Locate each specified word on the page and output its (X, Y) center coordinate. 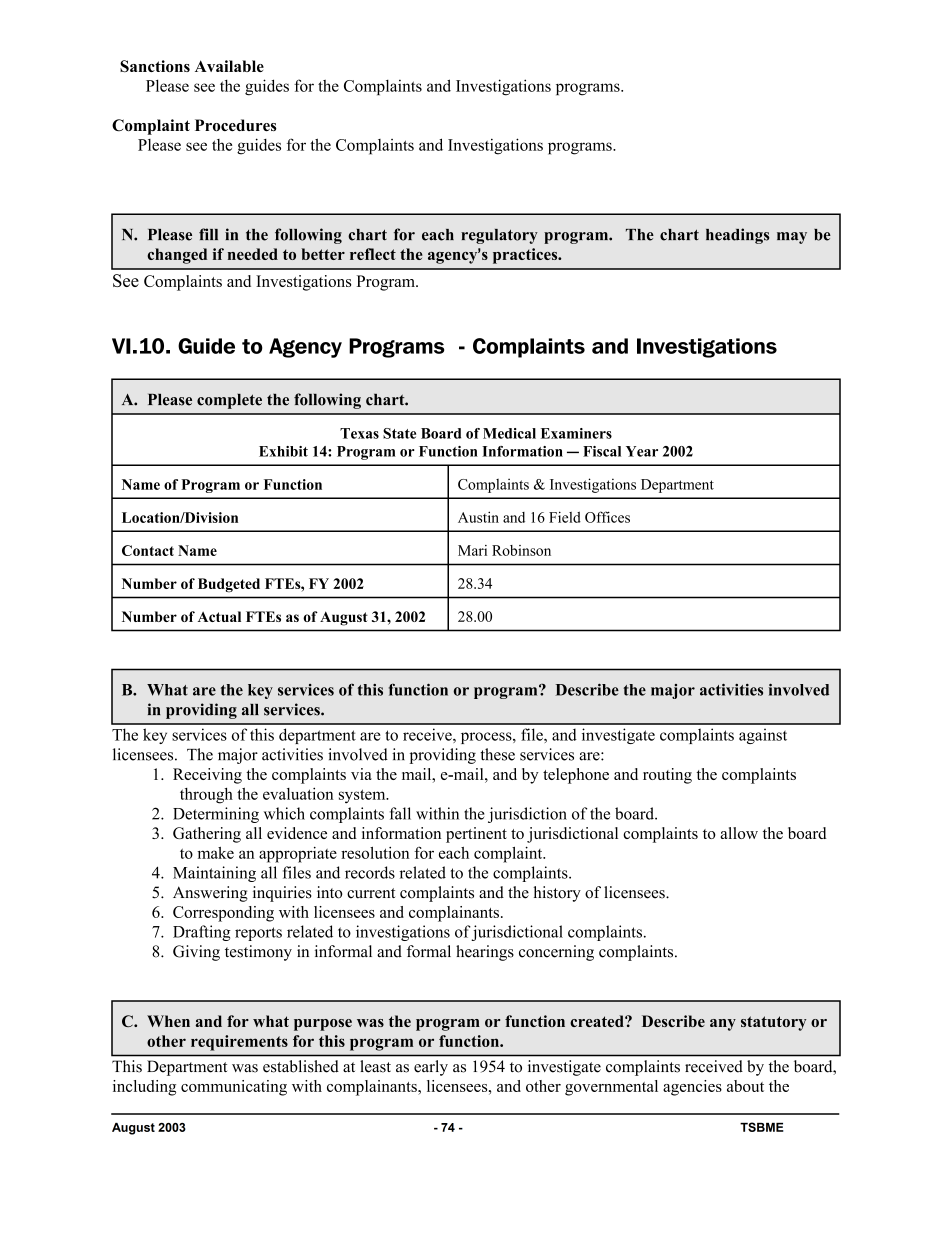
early (431, 1068)
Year (642, 451)
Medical (509, 433)
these (498, 754)
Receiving (207, 776)
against (763, 736)
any (723, 1025)
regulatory (499, 236)
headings (737, 236)
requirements (239, 1043)
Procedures (236, 125)
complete (229, 401)
